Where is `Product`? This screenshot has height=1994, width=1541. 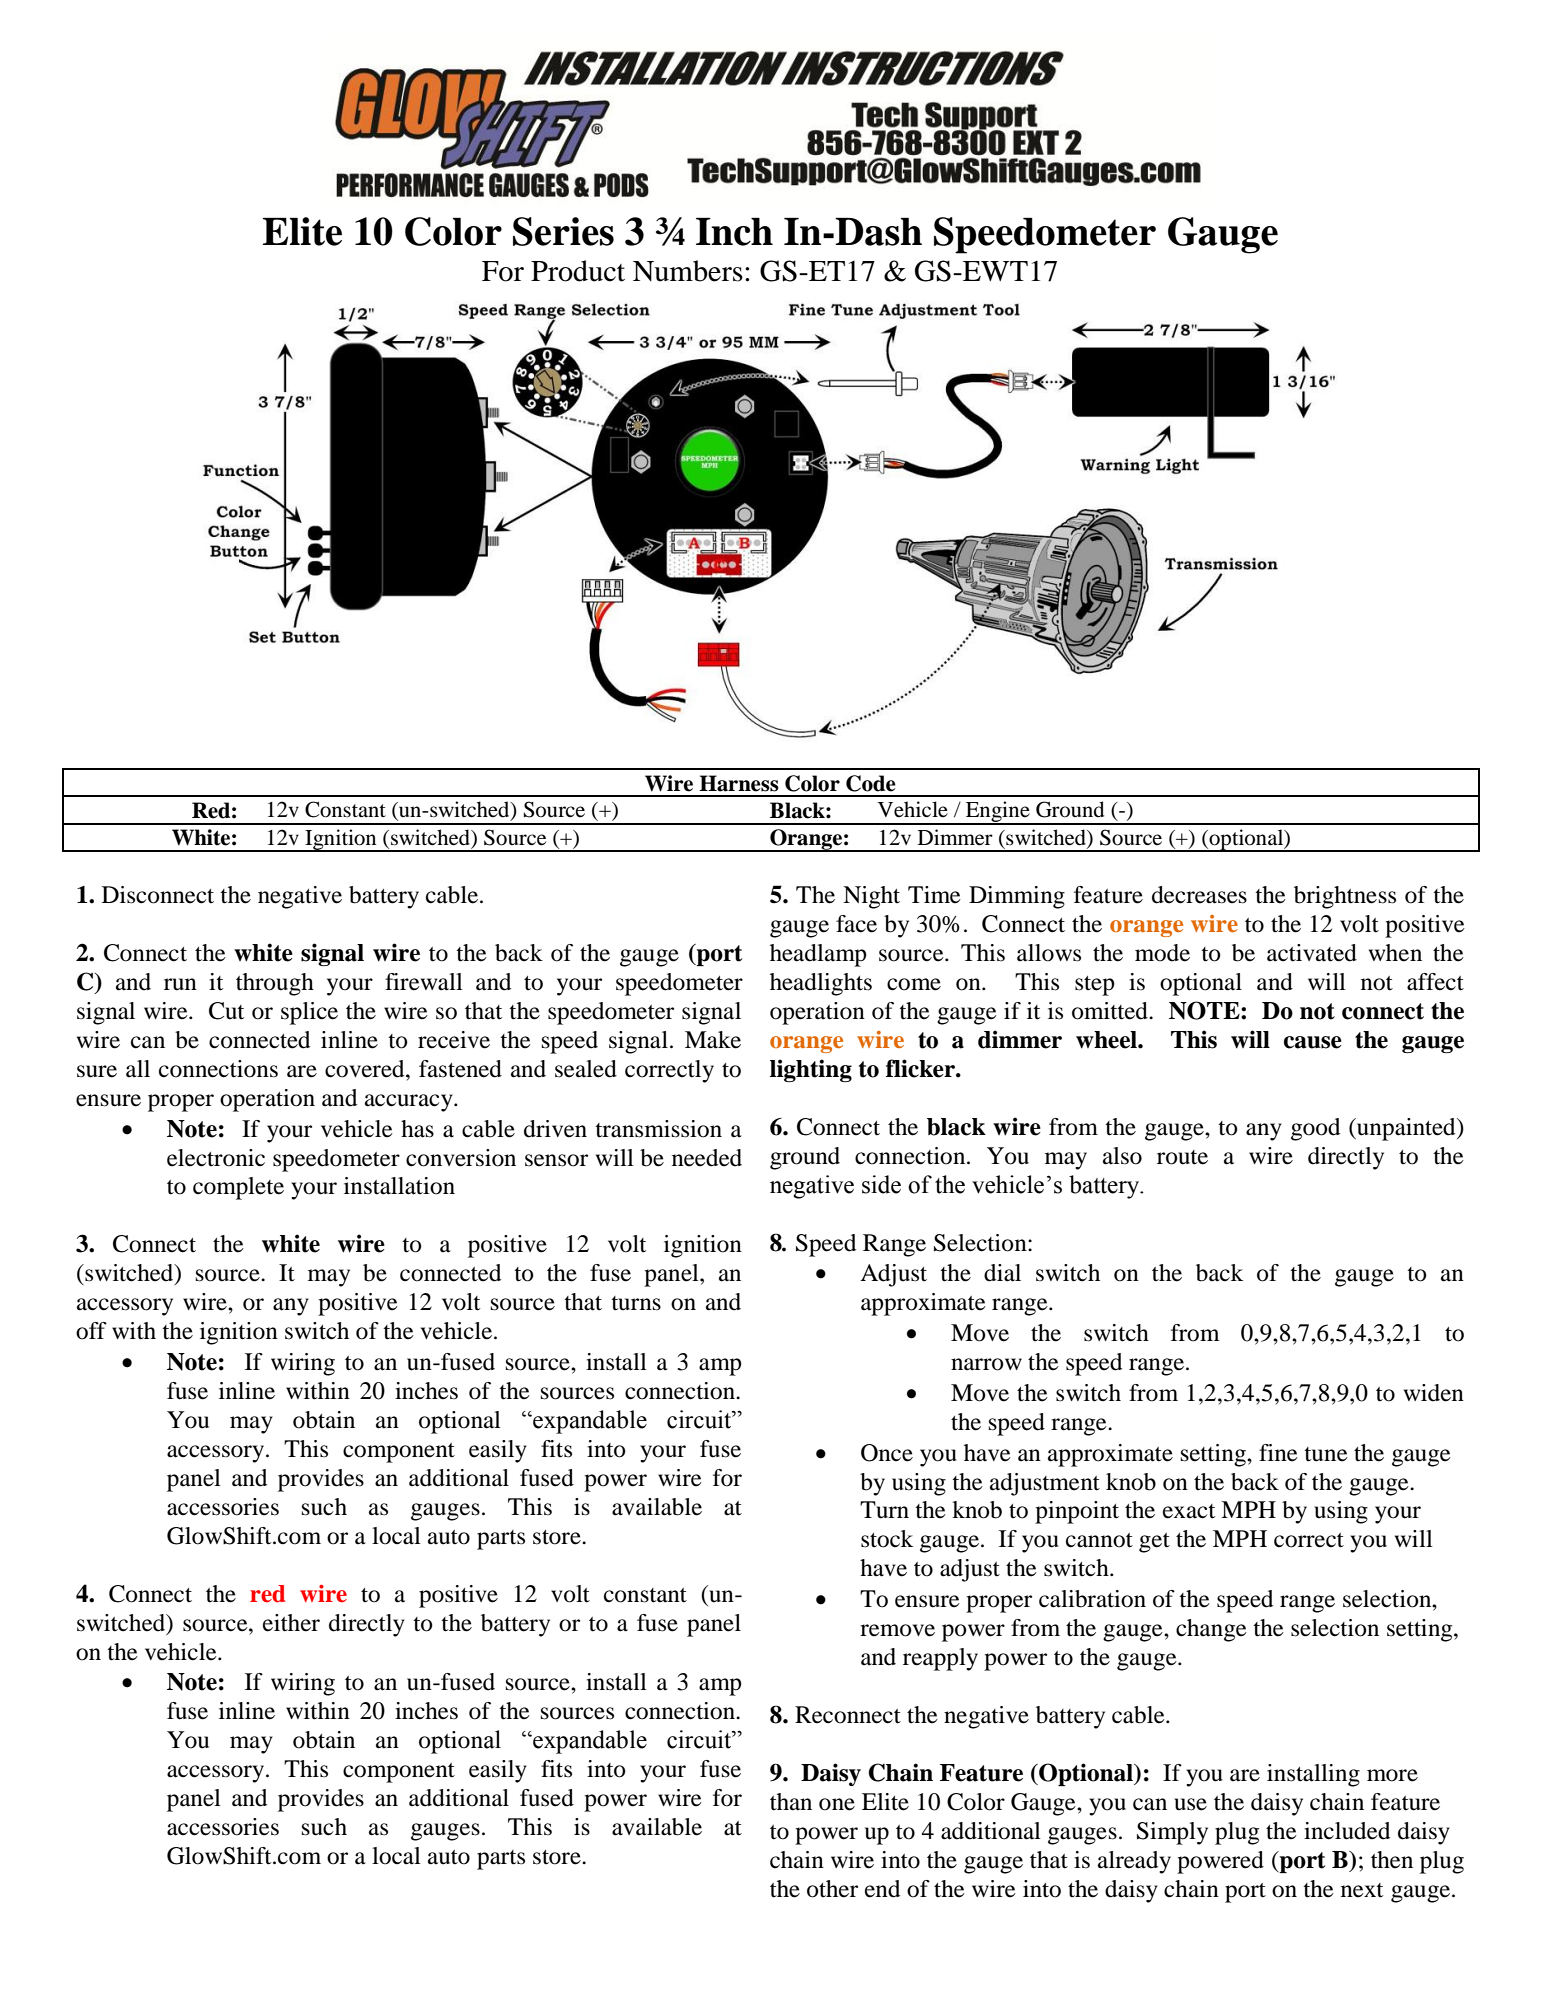 Product is located at coordinates (578, 271).
